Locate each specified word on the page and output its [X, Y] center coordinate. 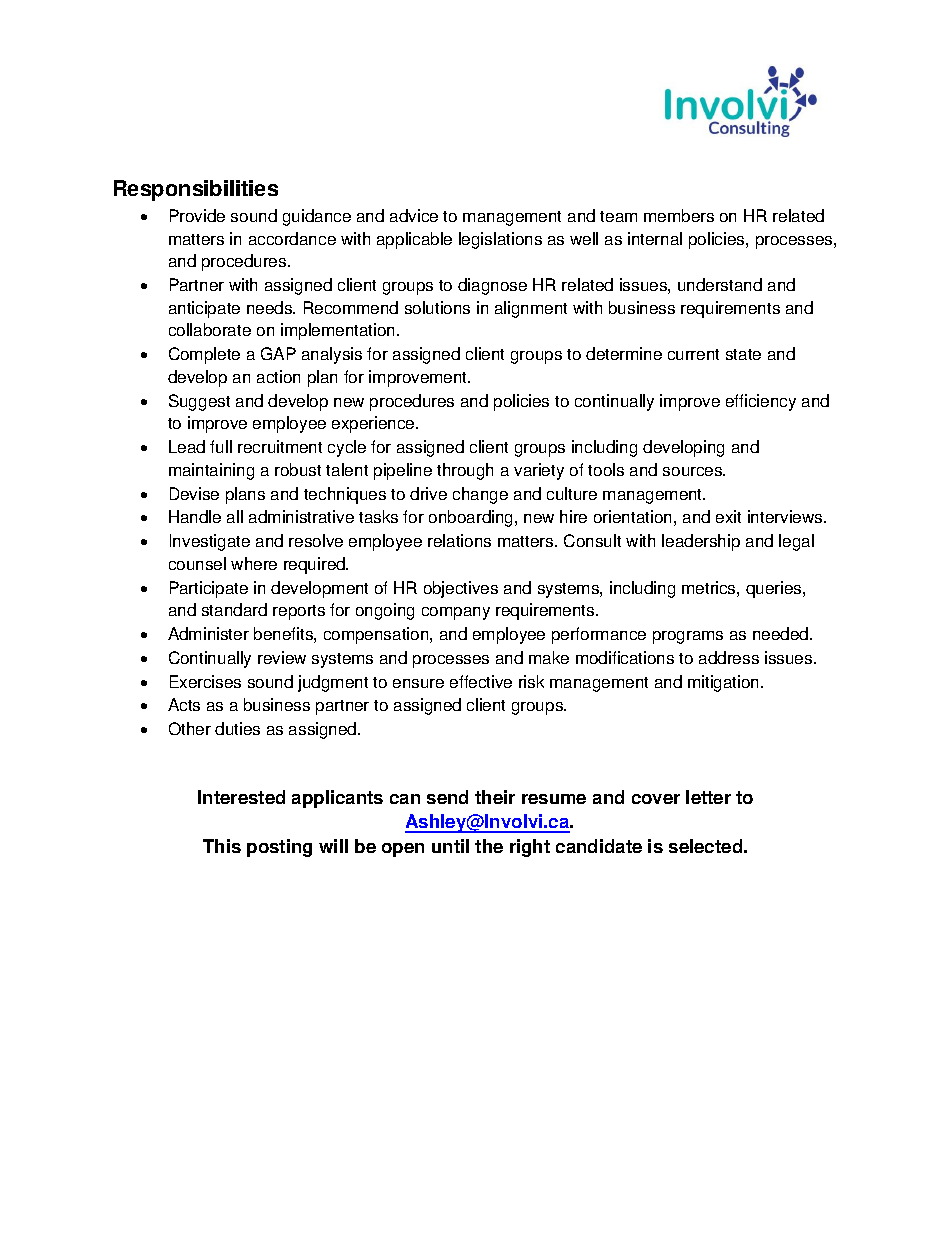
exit [728, 516]
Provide [197, 215]
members [679, 215]
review [282, 657]
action [278, 376]
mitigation [725, 683]
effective [481, 681]
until [450, 846]
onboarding [472, 518]
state [743, 354]
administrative [301, 516]
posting [279, 848]
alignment [531, 309]
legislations [500, 240]
